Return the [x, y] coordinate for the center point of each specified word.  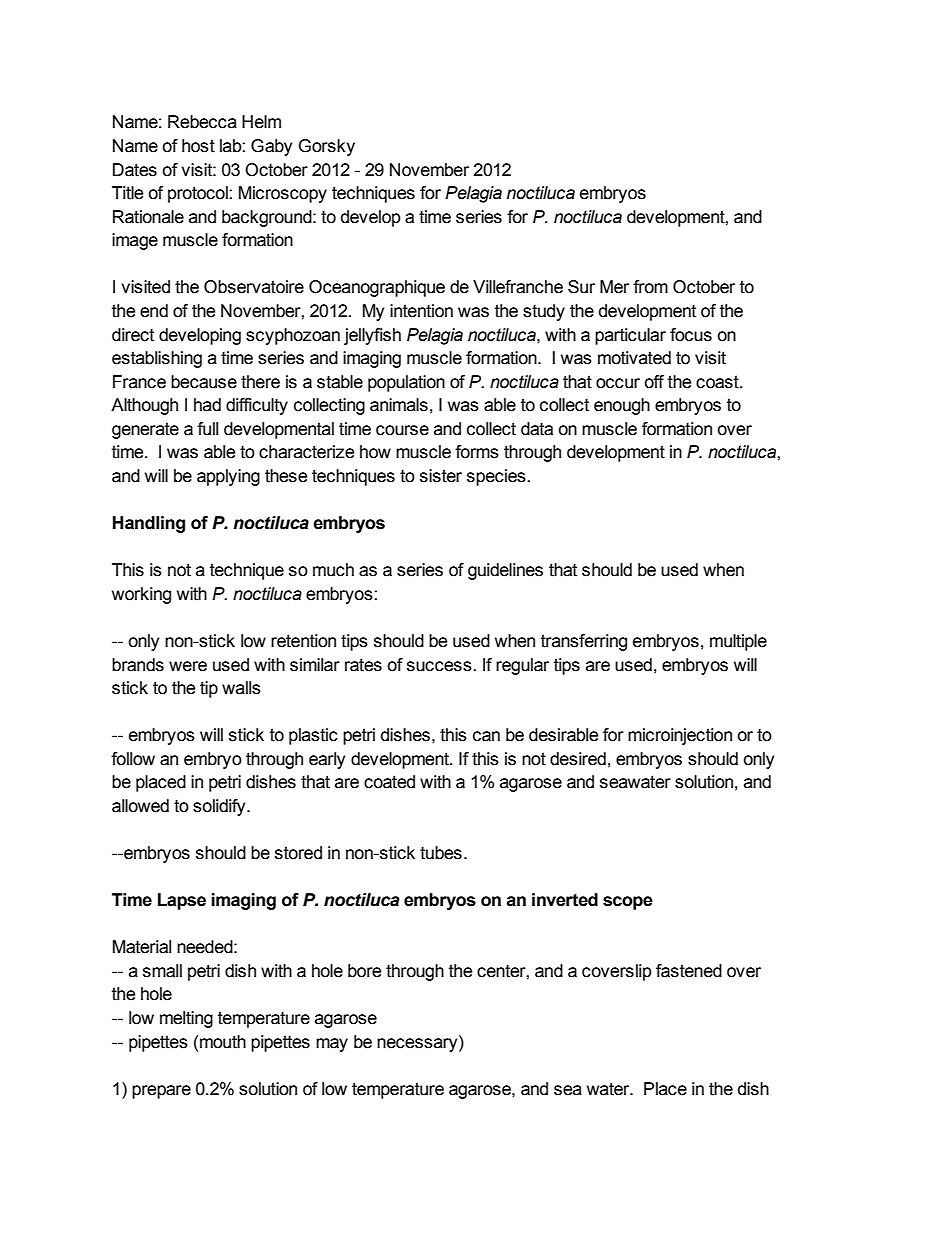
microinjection [680, 736]
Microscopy [283, 194]
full [207, 429]
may [332, 1045]
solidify [220, 807]
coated [389, 782]
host [198, 146]
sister [441, 476]
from [650, 287]
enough [622, 406]
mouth [223, 1042]
